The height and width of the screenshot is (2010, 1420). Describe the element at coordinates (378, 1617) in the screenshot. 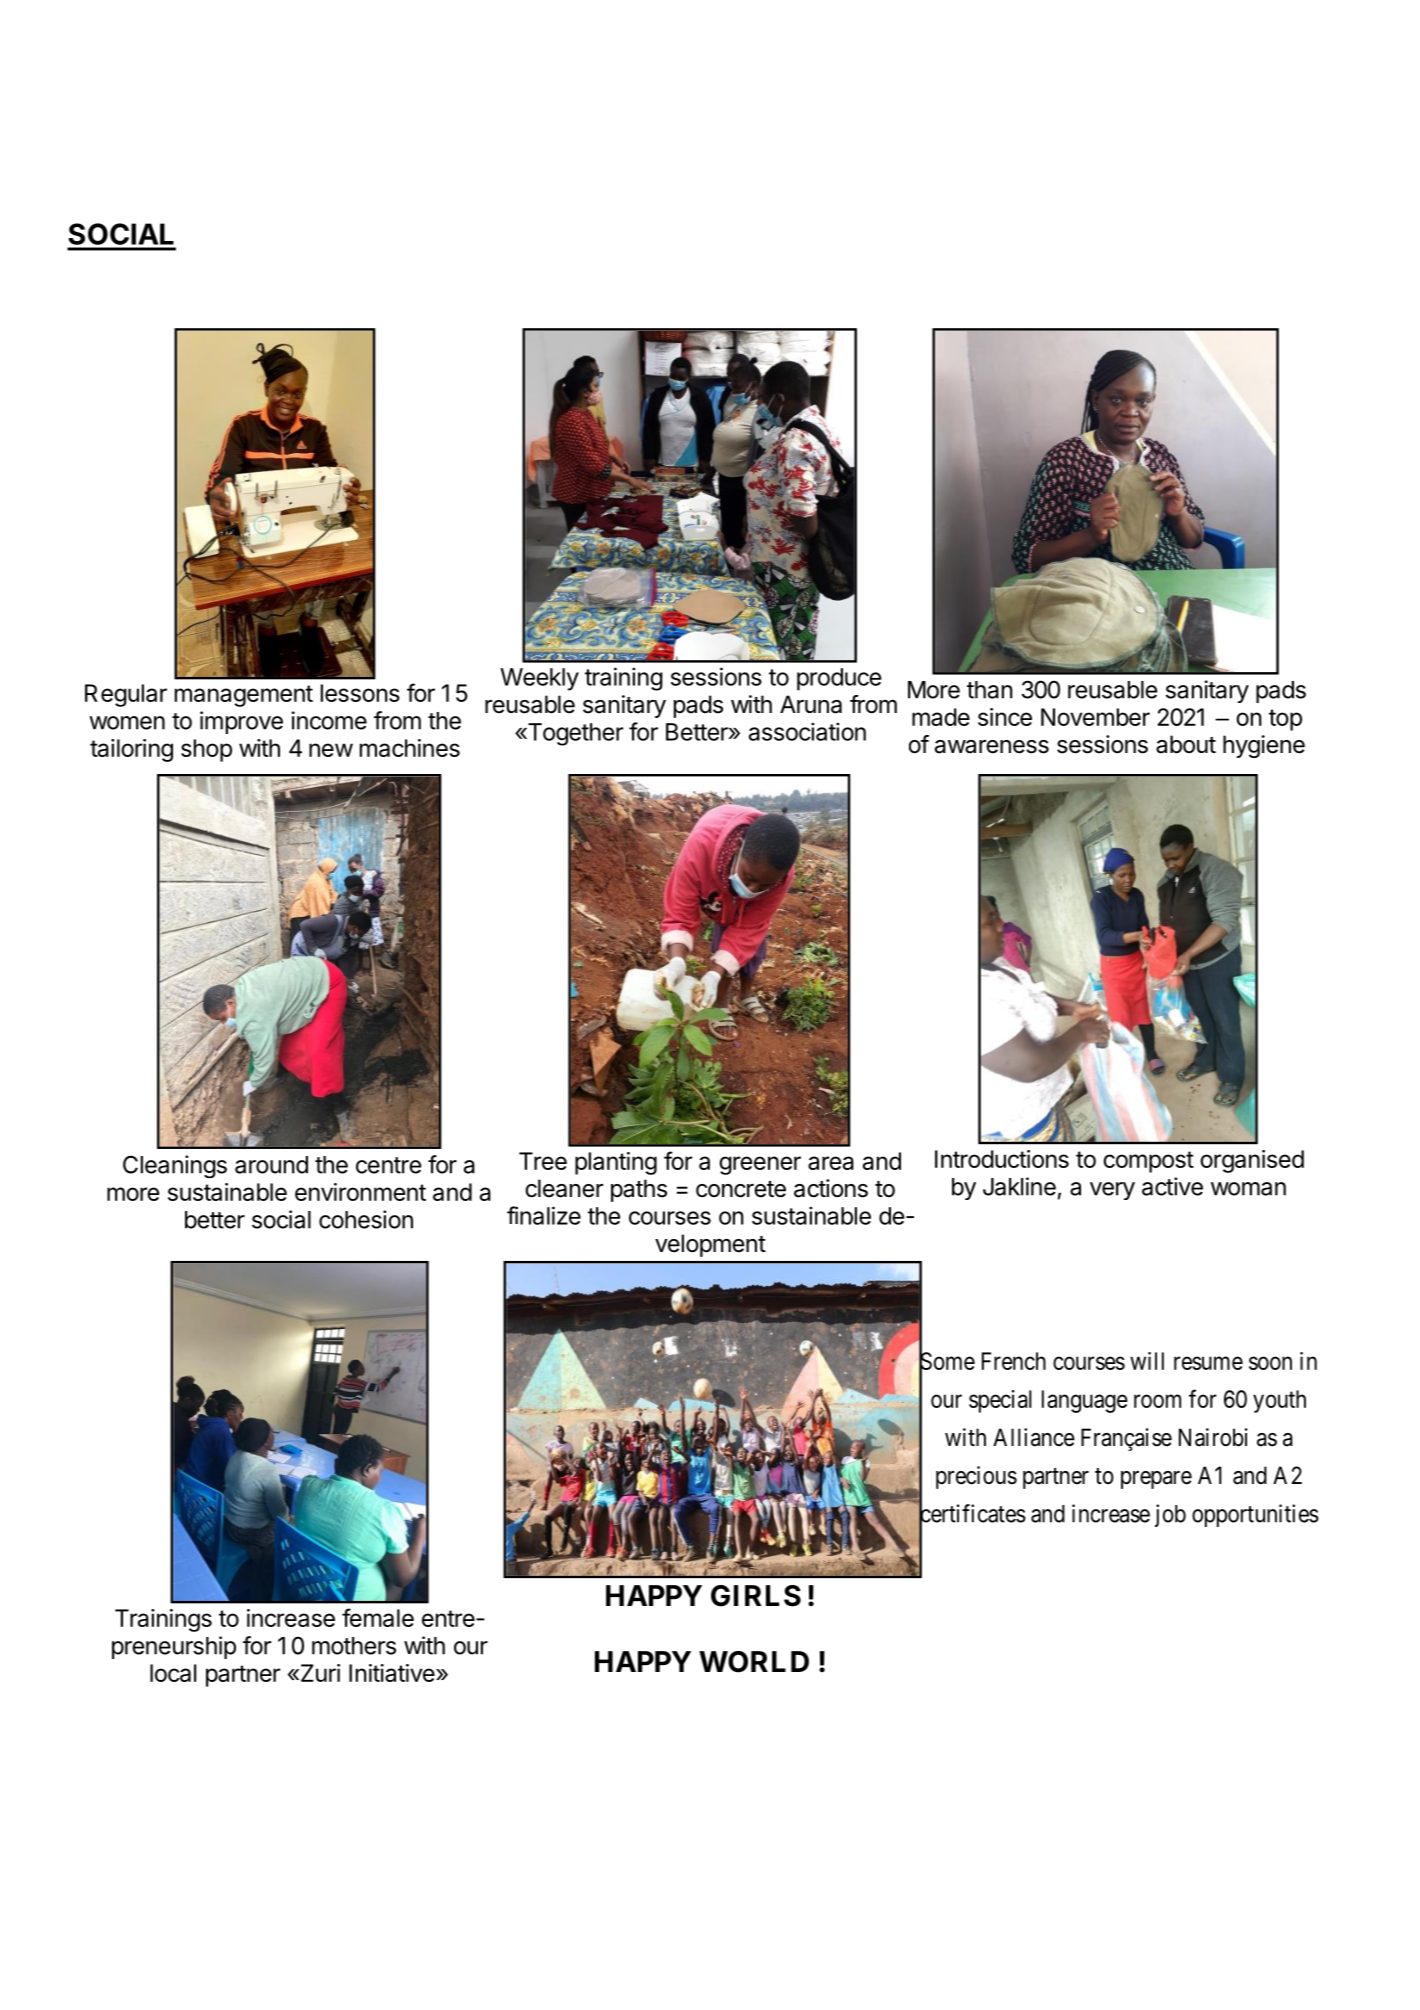

I see `female` at that location.
